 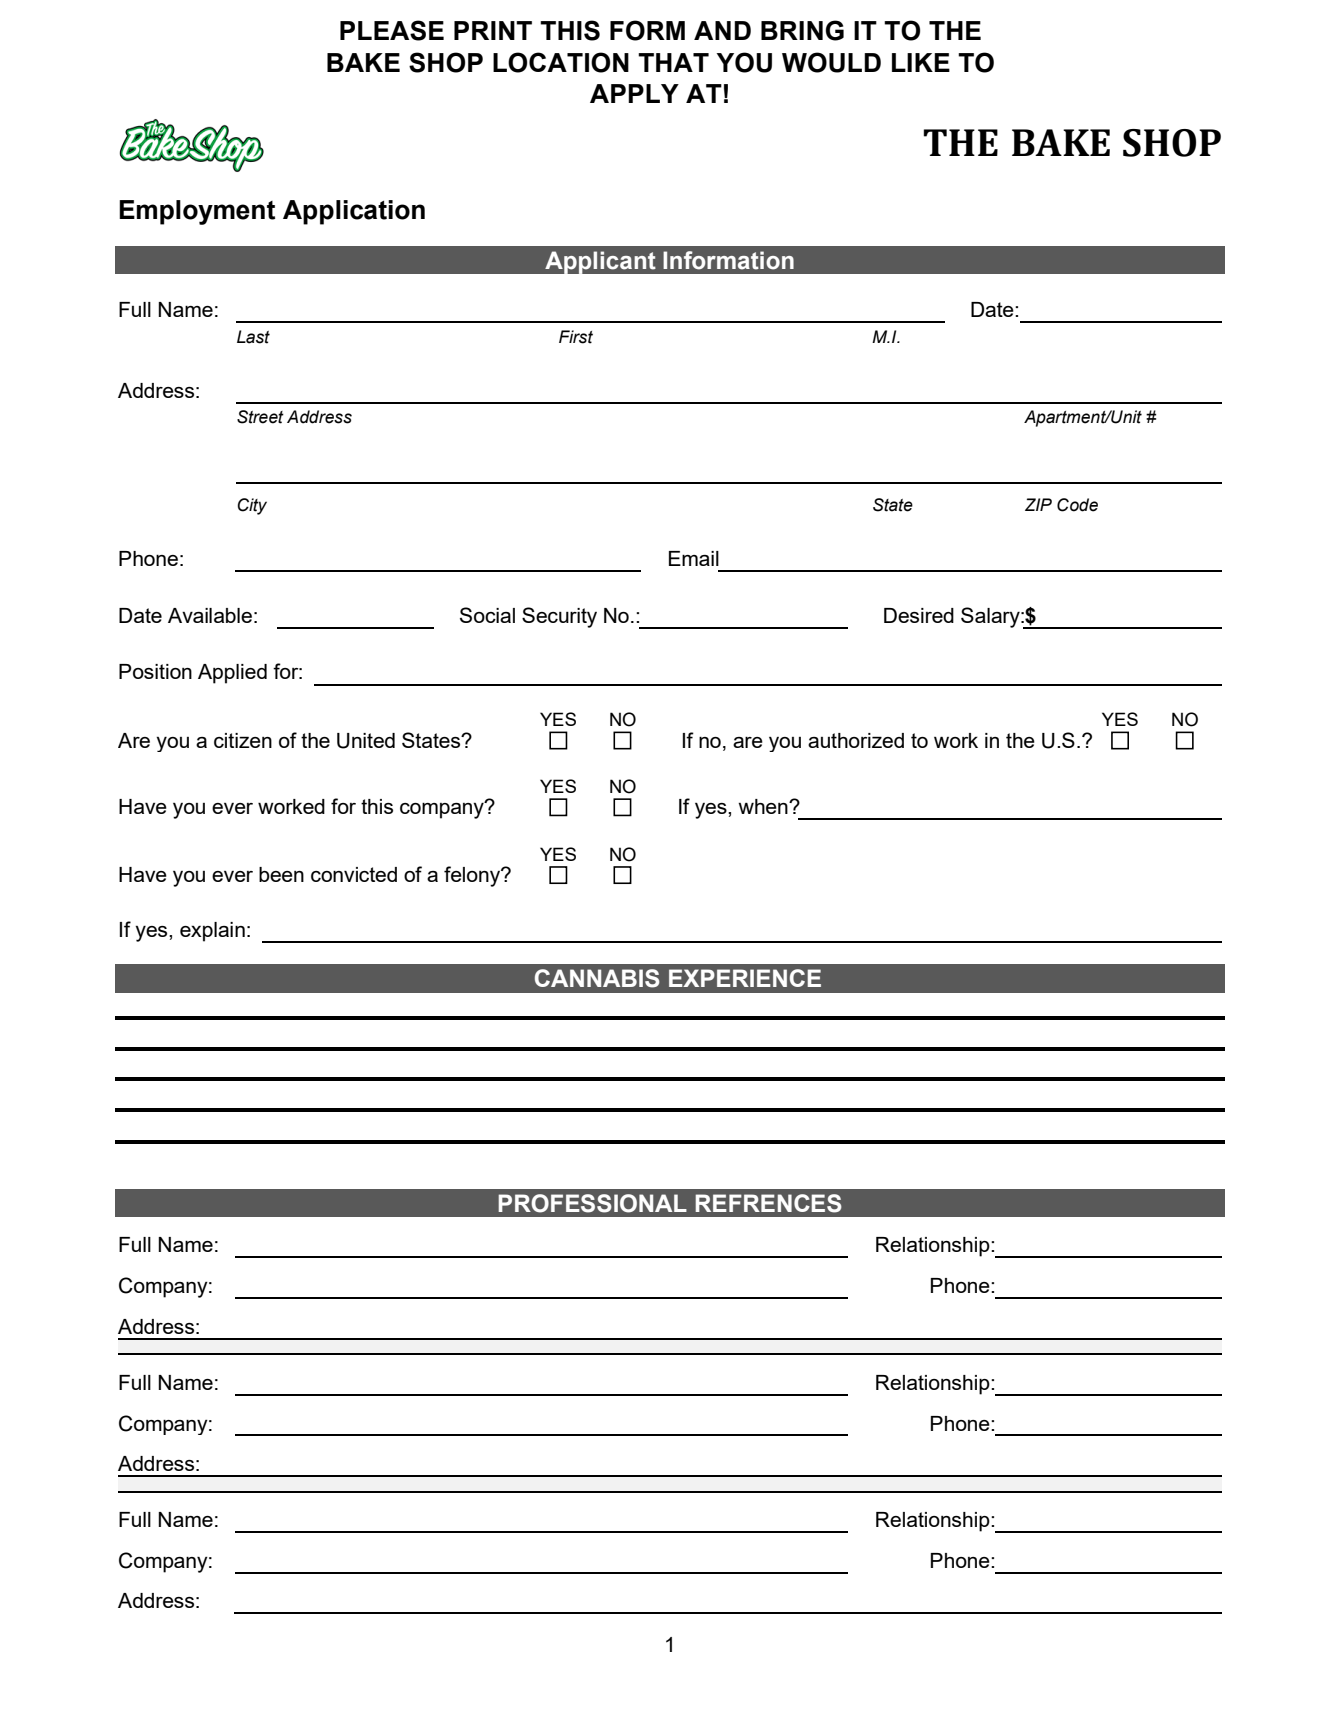 I want to click on Last, so click(x=253, y=337).
